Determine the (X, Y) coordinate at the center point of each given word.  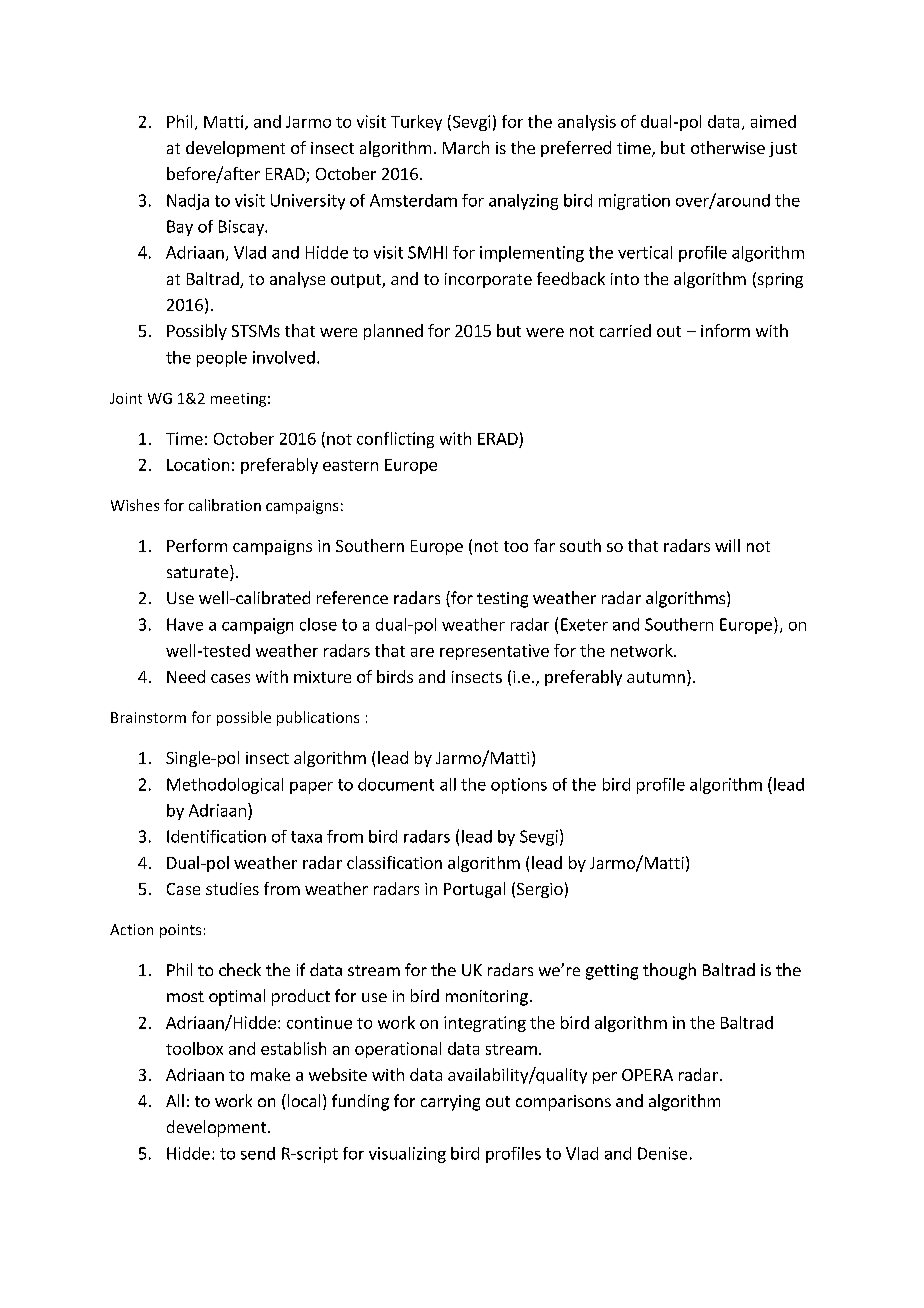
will (727, 545)
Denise (662, 1153)
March (466, 147)
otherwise (728, 147)
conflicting (395, 440)
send (258, 1153)
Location (198, 464)
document (396, 784)
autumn (656, 677)
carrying (450, 1103)
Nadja (188, 202)
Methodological (225, 786)
